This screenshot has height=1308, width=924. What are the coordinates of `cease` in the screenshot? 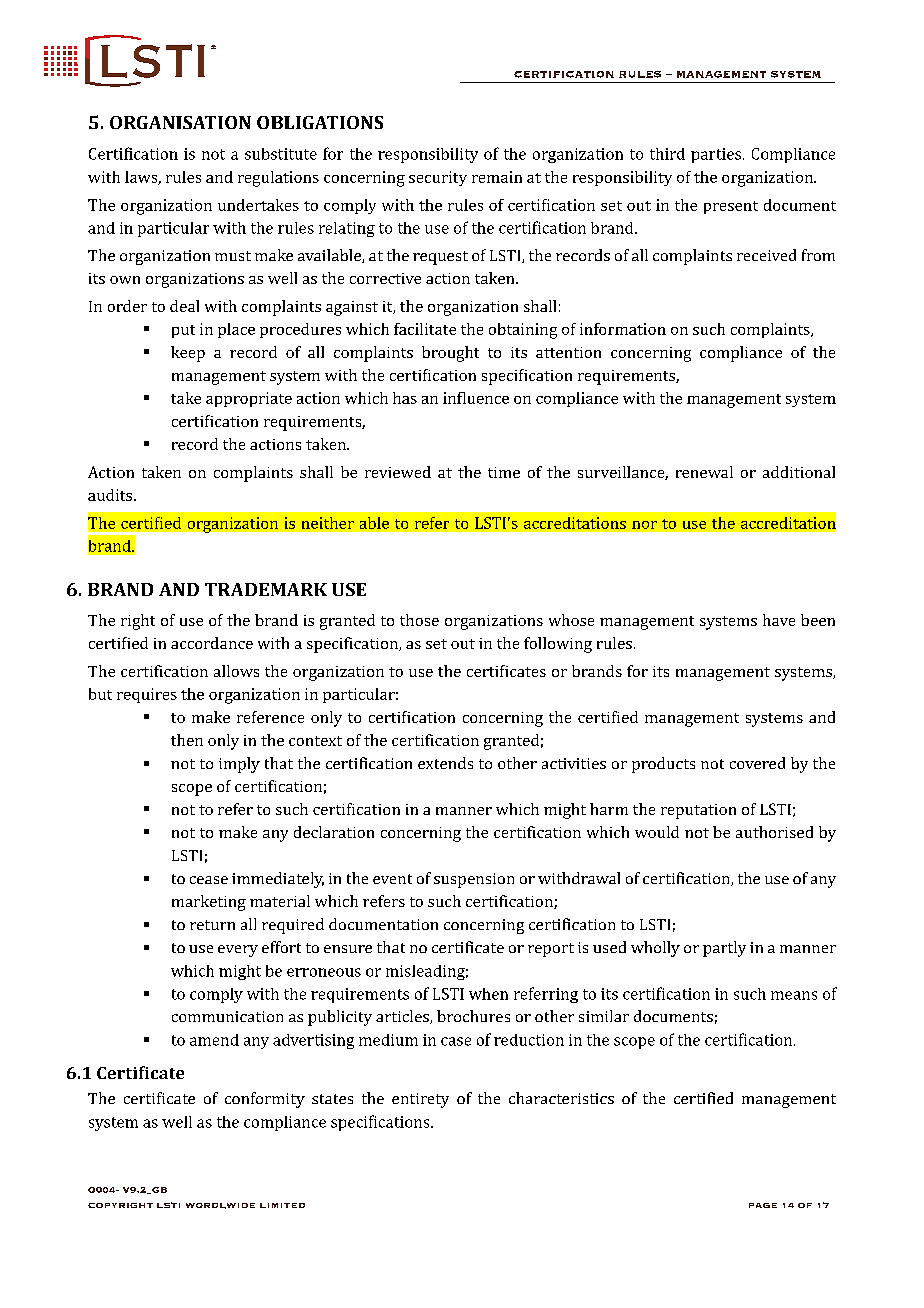 It's located at (209, 880).
